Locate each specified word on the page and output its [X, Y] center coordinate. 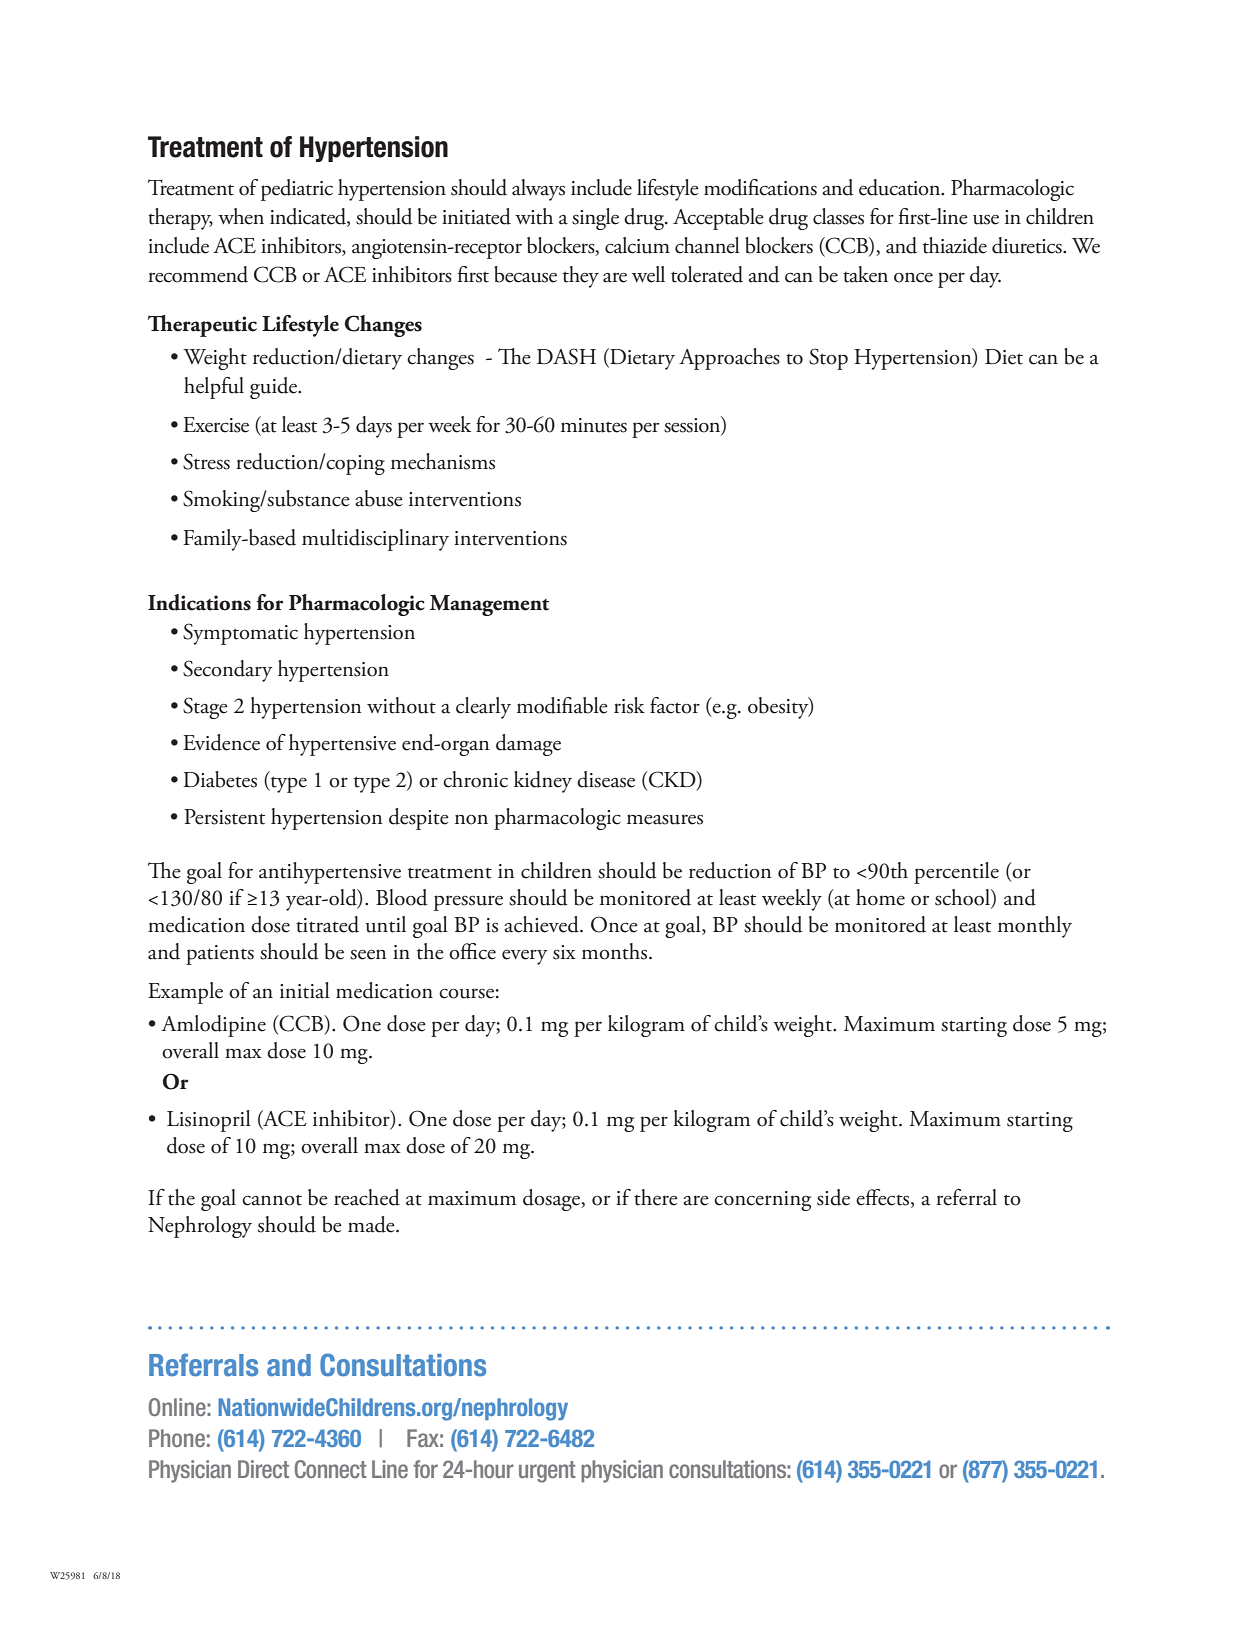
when [241, 216]
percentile [956, 873]
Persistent [224, 817]
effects [884, 1197]
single [595, 219]
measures [665, 819]
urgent [547, 1472]
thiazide [955, 245]
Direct [263, 1469]
